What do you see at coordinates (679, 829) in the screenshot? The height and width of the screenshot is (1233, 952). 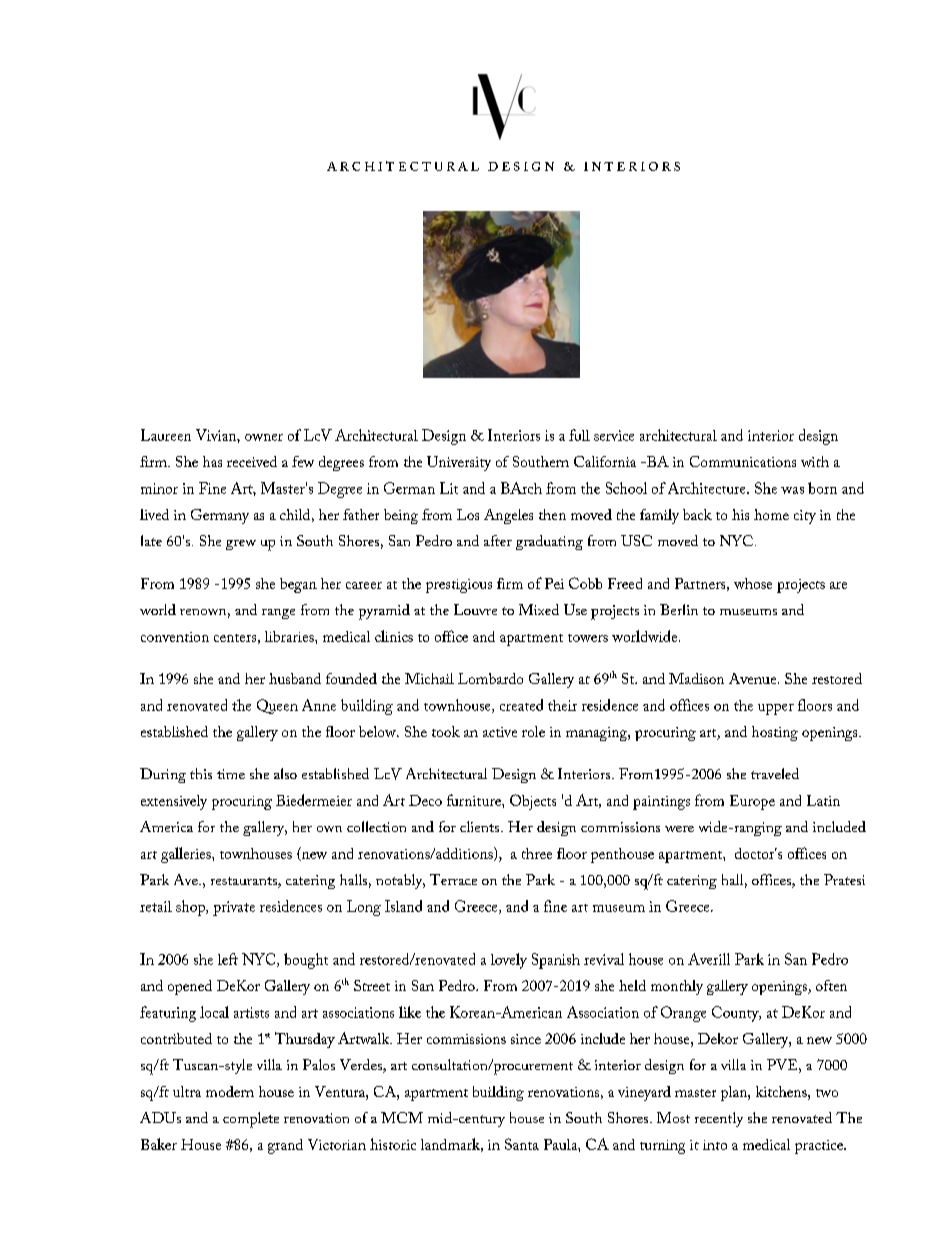 I see `were` at bounding box center [679, 829].
